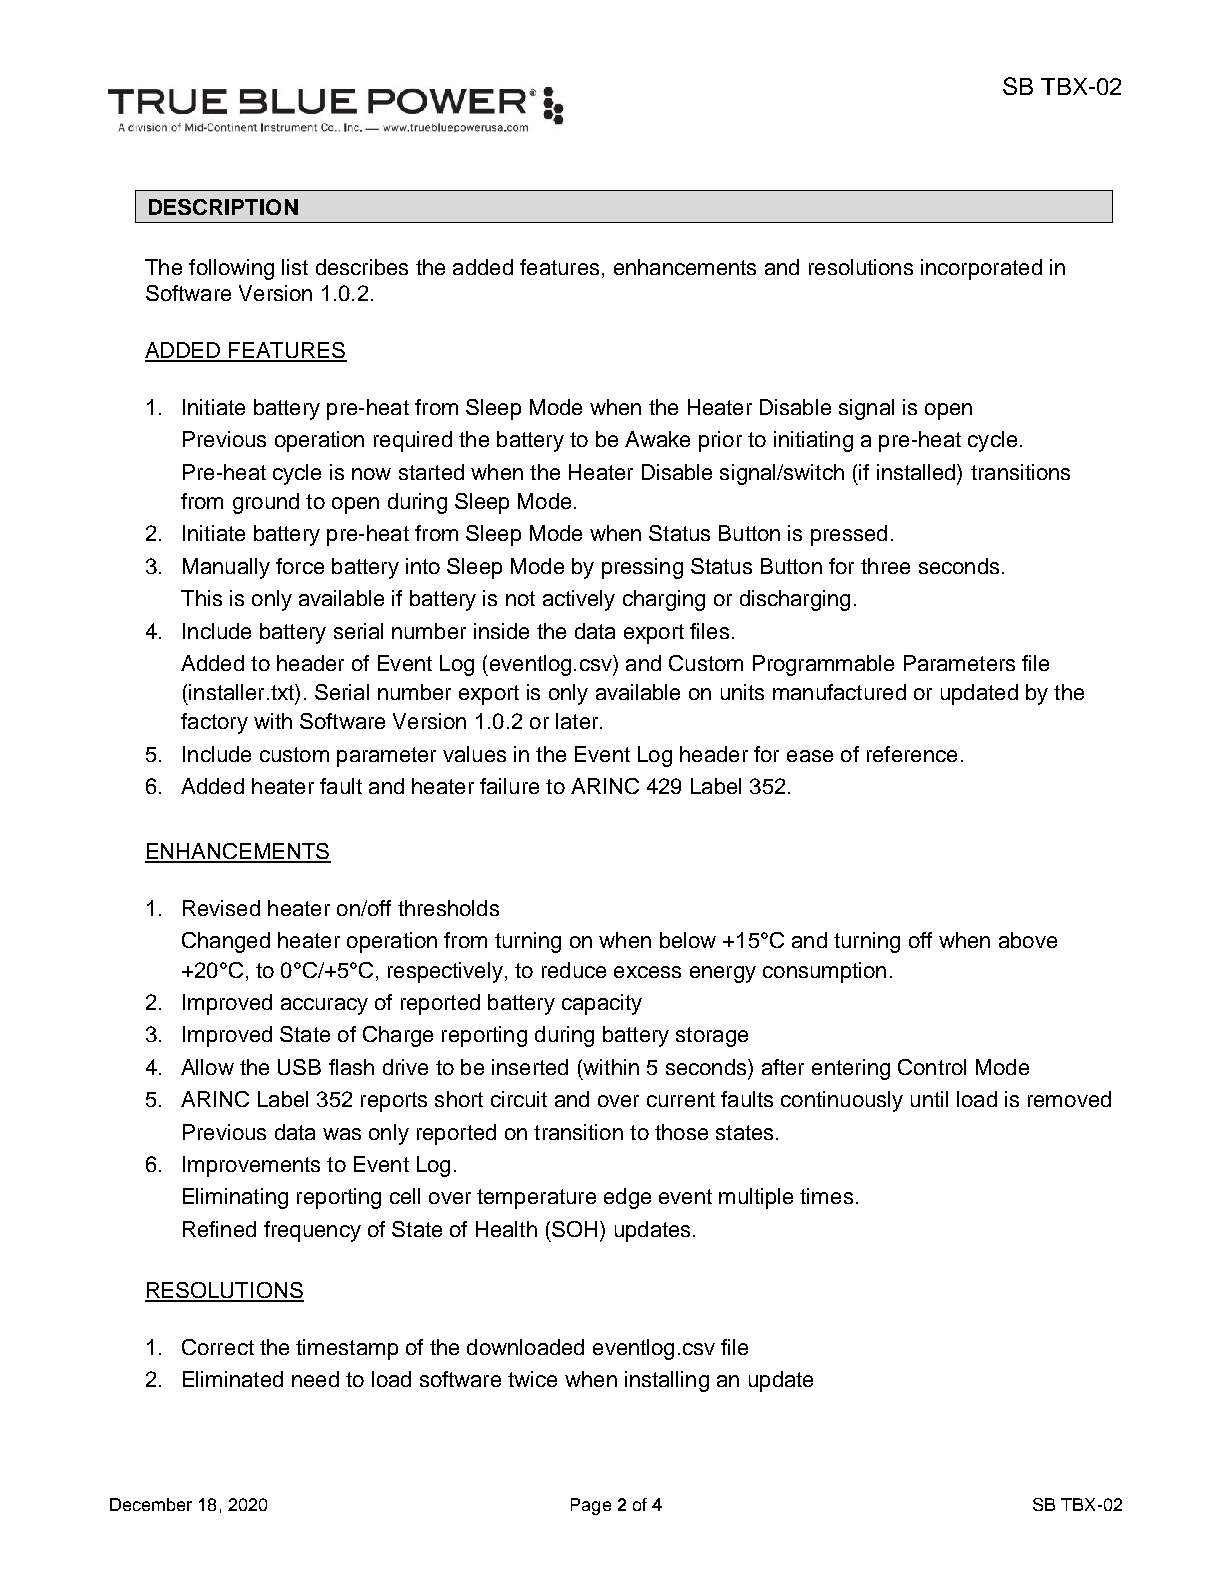  I want to click on manufactured, so click(839, 692).
